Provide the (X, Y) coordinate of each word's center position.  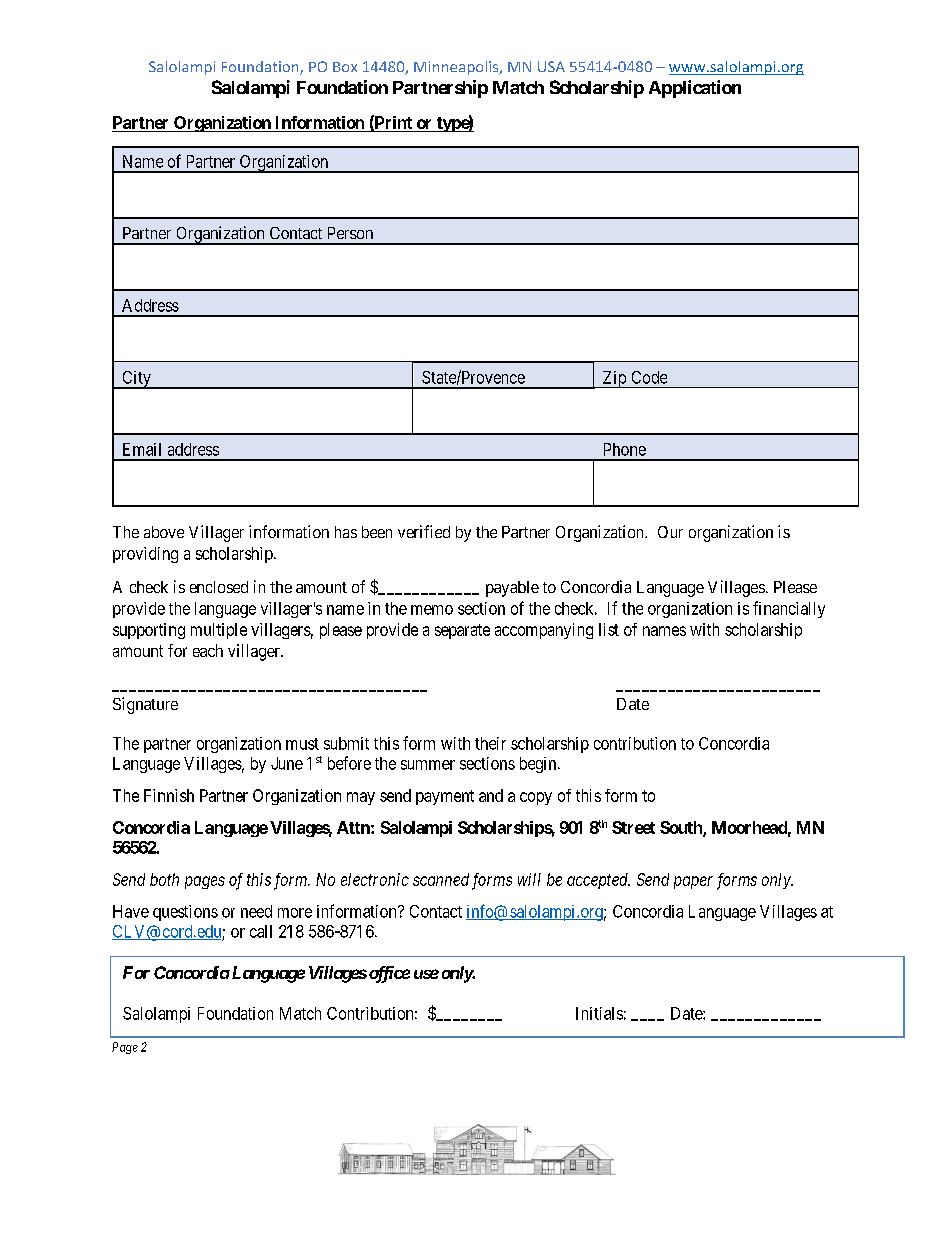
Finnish (169, 795)
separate (462, 631)
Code (649, 377)
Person (350, 233)
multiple (219, 631)
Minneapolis (457, 68)
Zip (614, 379)
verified (424, 531)
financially (789, 609)
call (261, 931)
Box (345, 67)
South (682, 828)
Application (695, 89)
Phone (625, 449)
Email (142, 449)
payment (445, 797)
